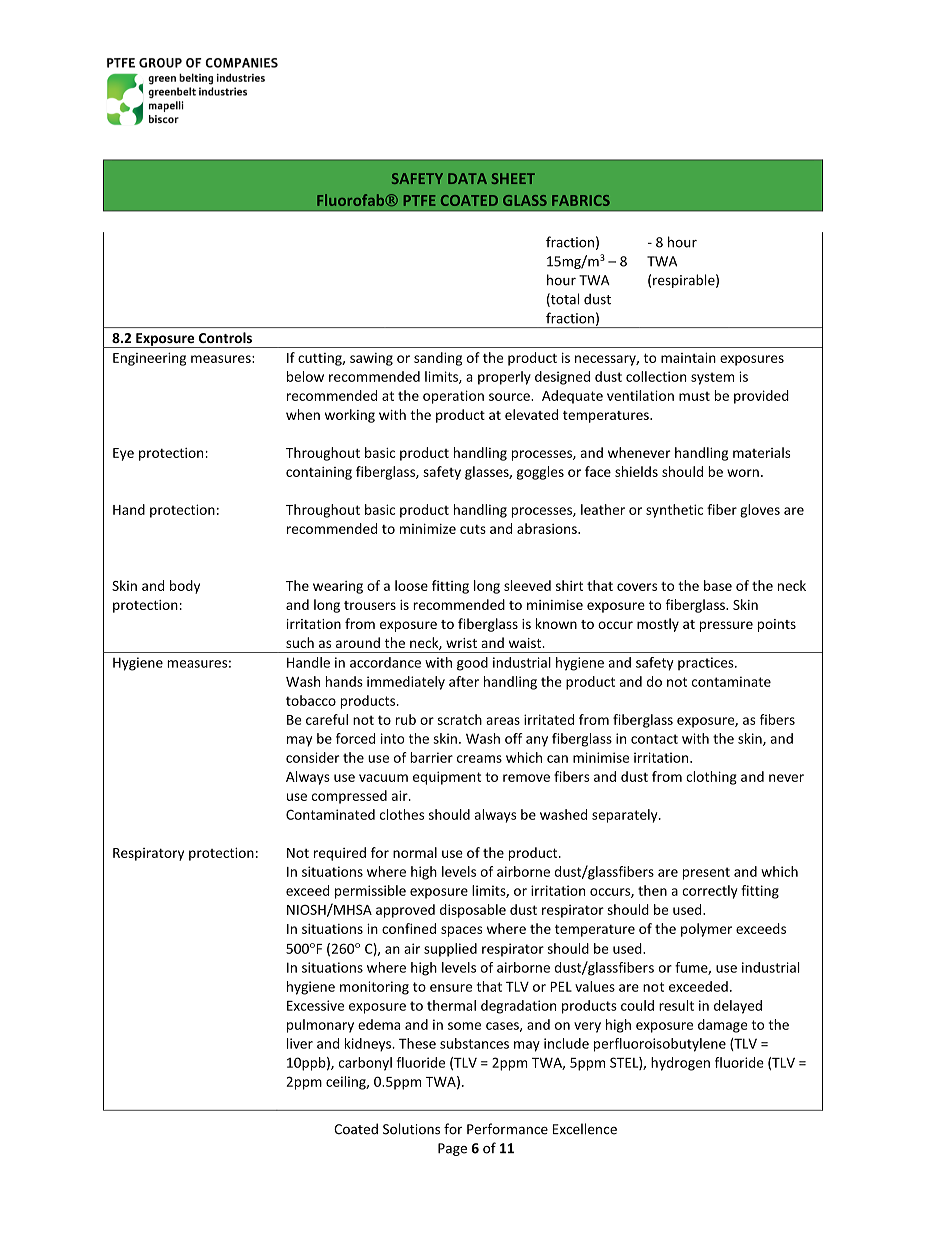 The width and height of the page is (952, 1233). I want to click on correctly, so click(710, 892).
